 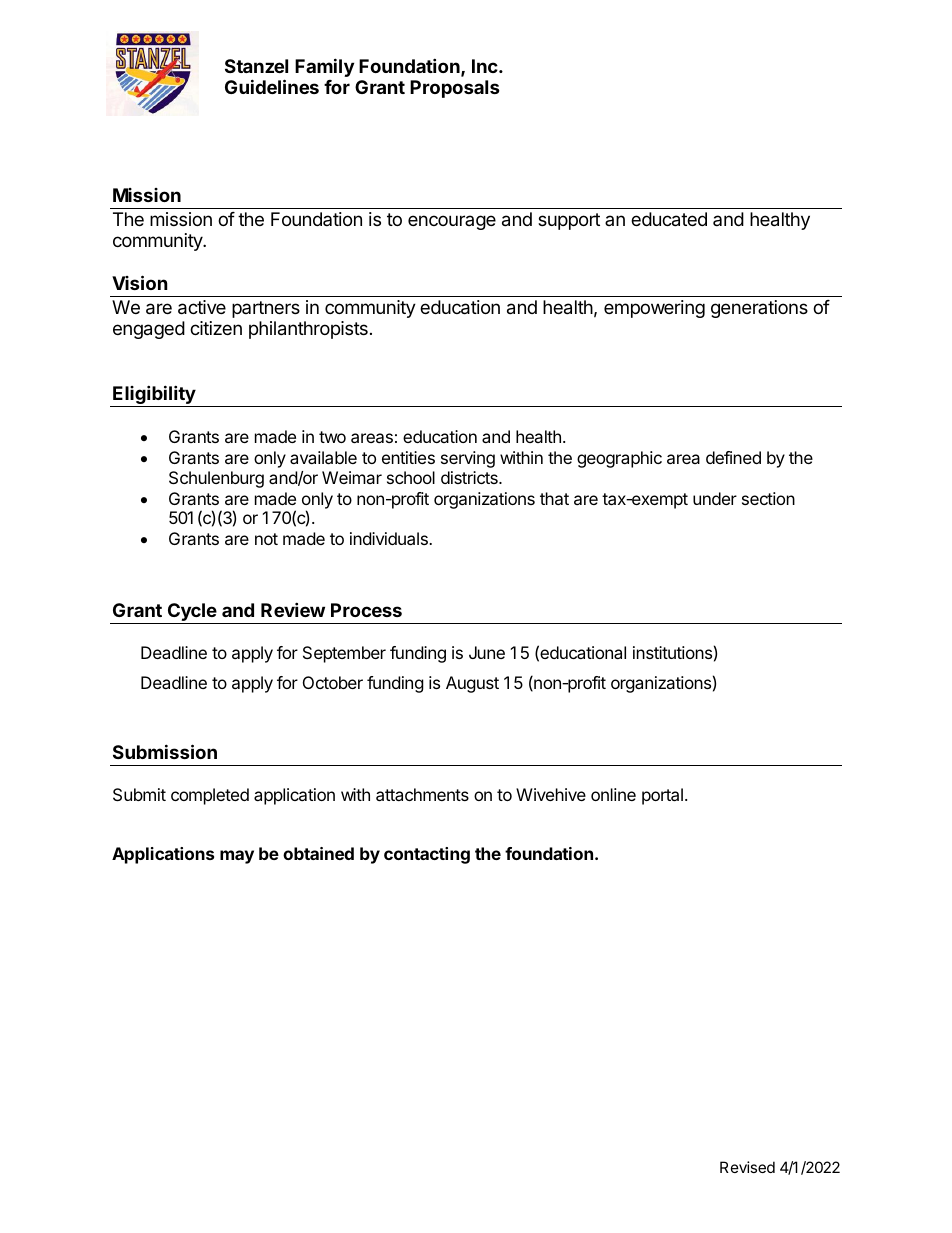 I want to click on educated, so click(x=669, y=219).
